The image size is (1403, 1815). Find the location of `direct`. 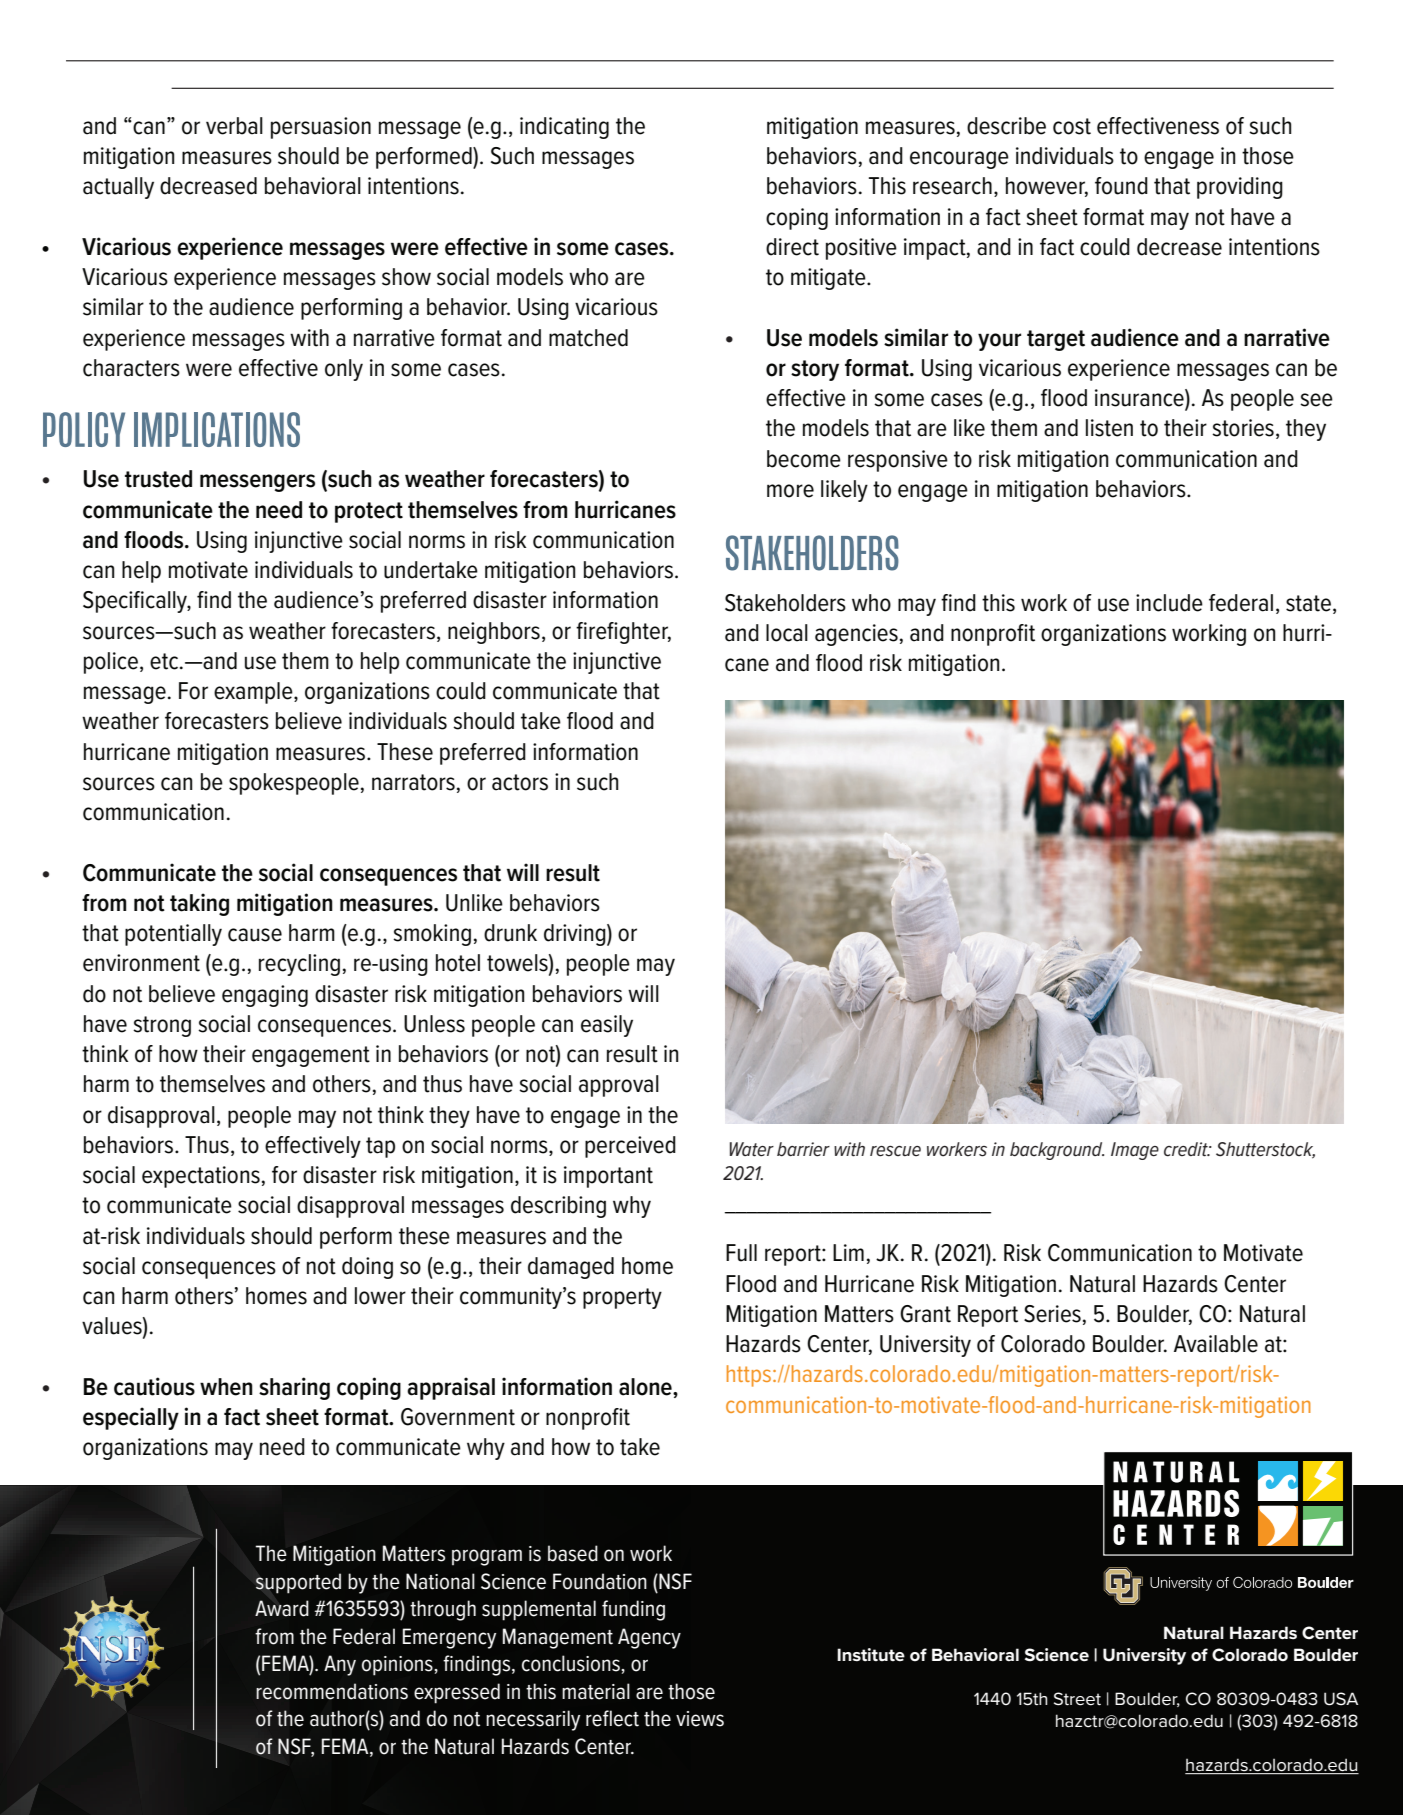

direct is located at coordinates (792, 247).
